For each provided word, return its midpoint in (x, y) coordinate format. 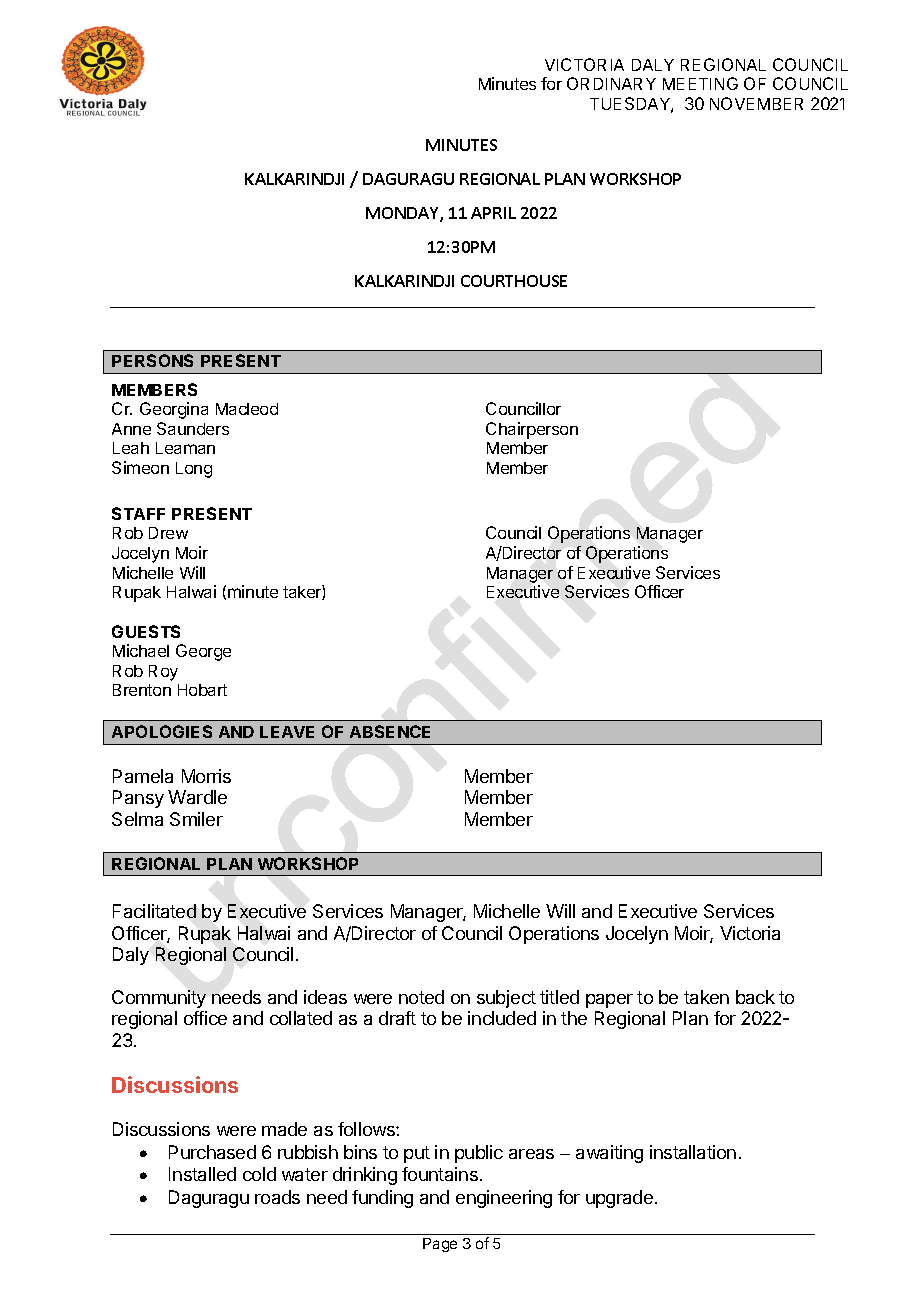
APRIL (493, 213)
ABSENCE (390, 731)
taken (706, 997)
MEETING (700, 83)
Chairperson (532, 430)
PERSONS (152, 360)
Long (194, 470)
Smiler (196, 819)
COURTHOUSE (514, 281)
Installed (202, 1174)
